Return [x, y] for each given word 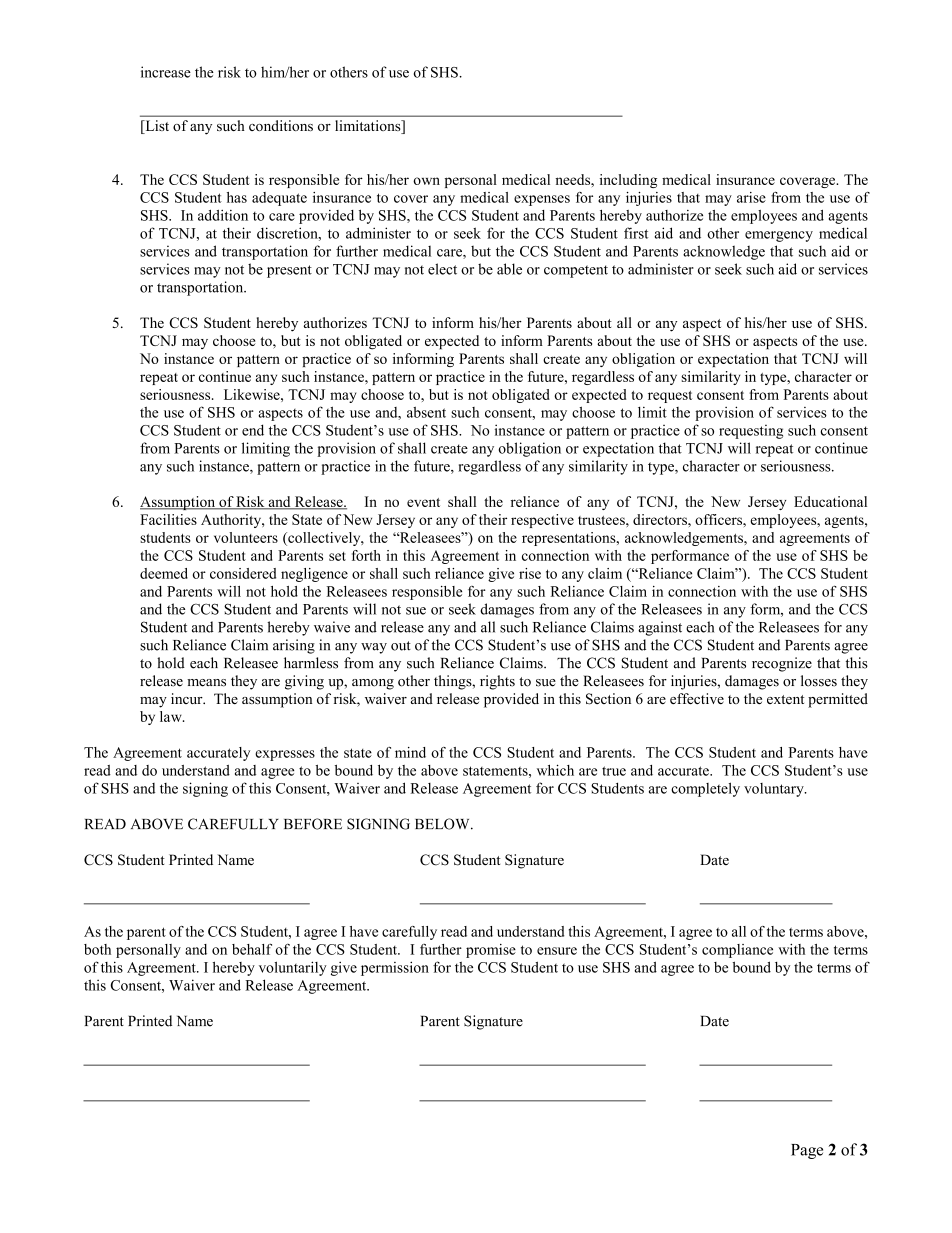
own [426, 181]
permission [395, 968]
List [156, 127]
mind [410, 752]
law [172, 716]
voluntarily [293, 968]
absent [426, 412]
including [628, 181]
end [253, 430]
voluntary [775, 790]
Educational [830, 501]
